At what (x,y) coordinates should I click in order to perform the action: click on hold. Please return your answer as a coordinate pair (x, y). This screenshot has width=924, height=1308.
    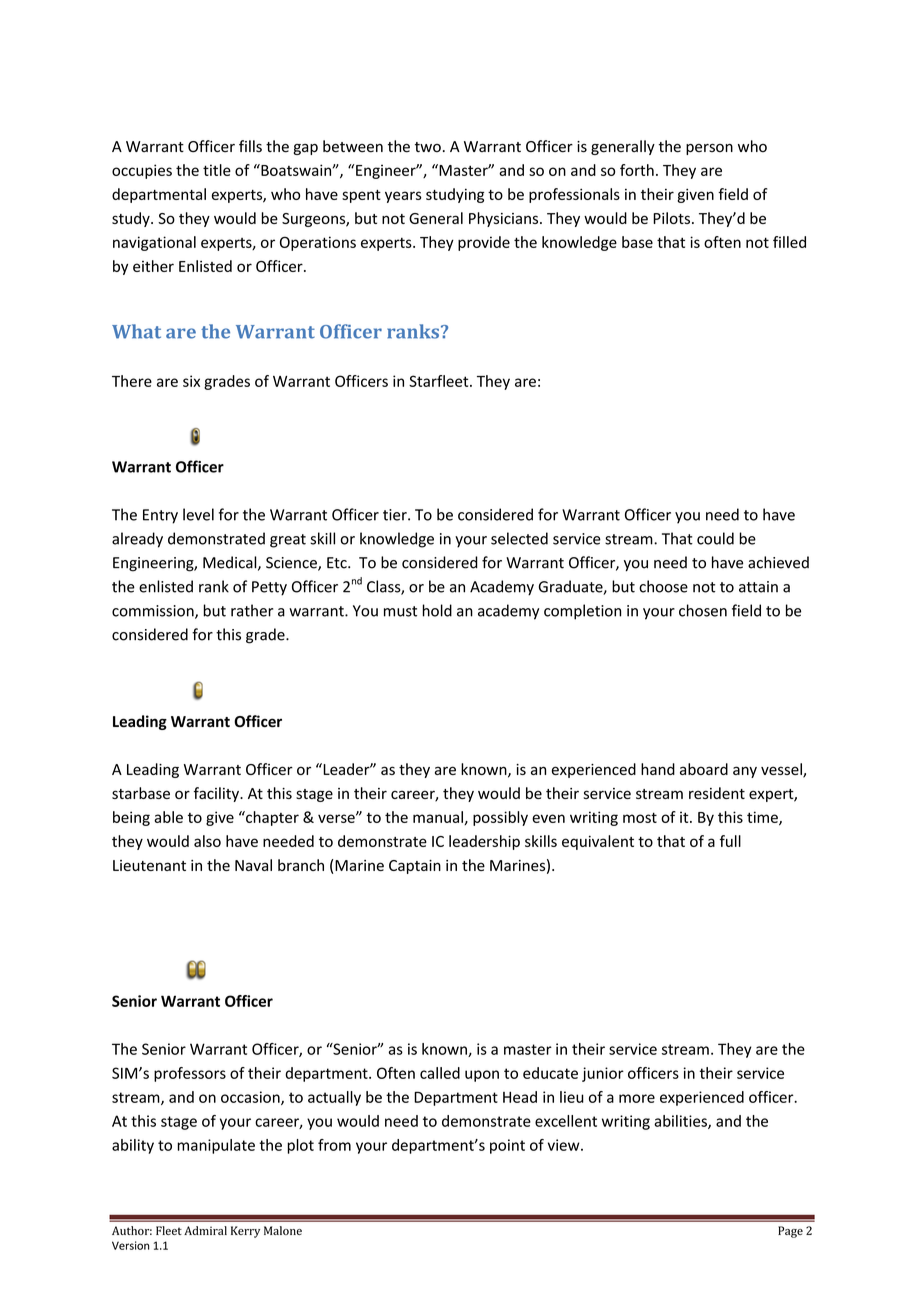
    Looking at the image, I should click on (437, 610).
